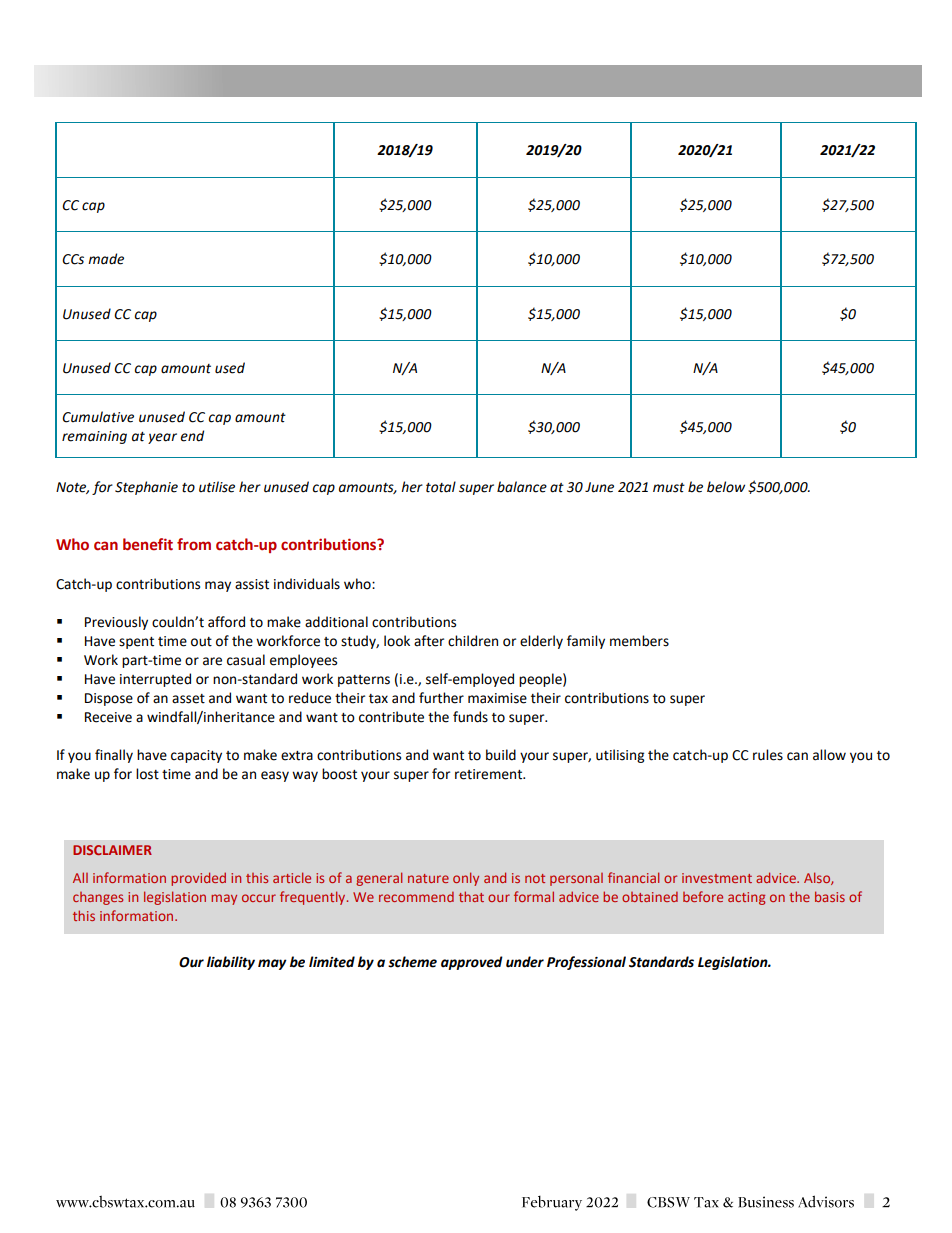  Describe the element at coordinates (472, 963) in the image. I see `approved` at that location.
